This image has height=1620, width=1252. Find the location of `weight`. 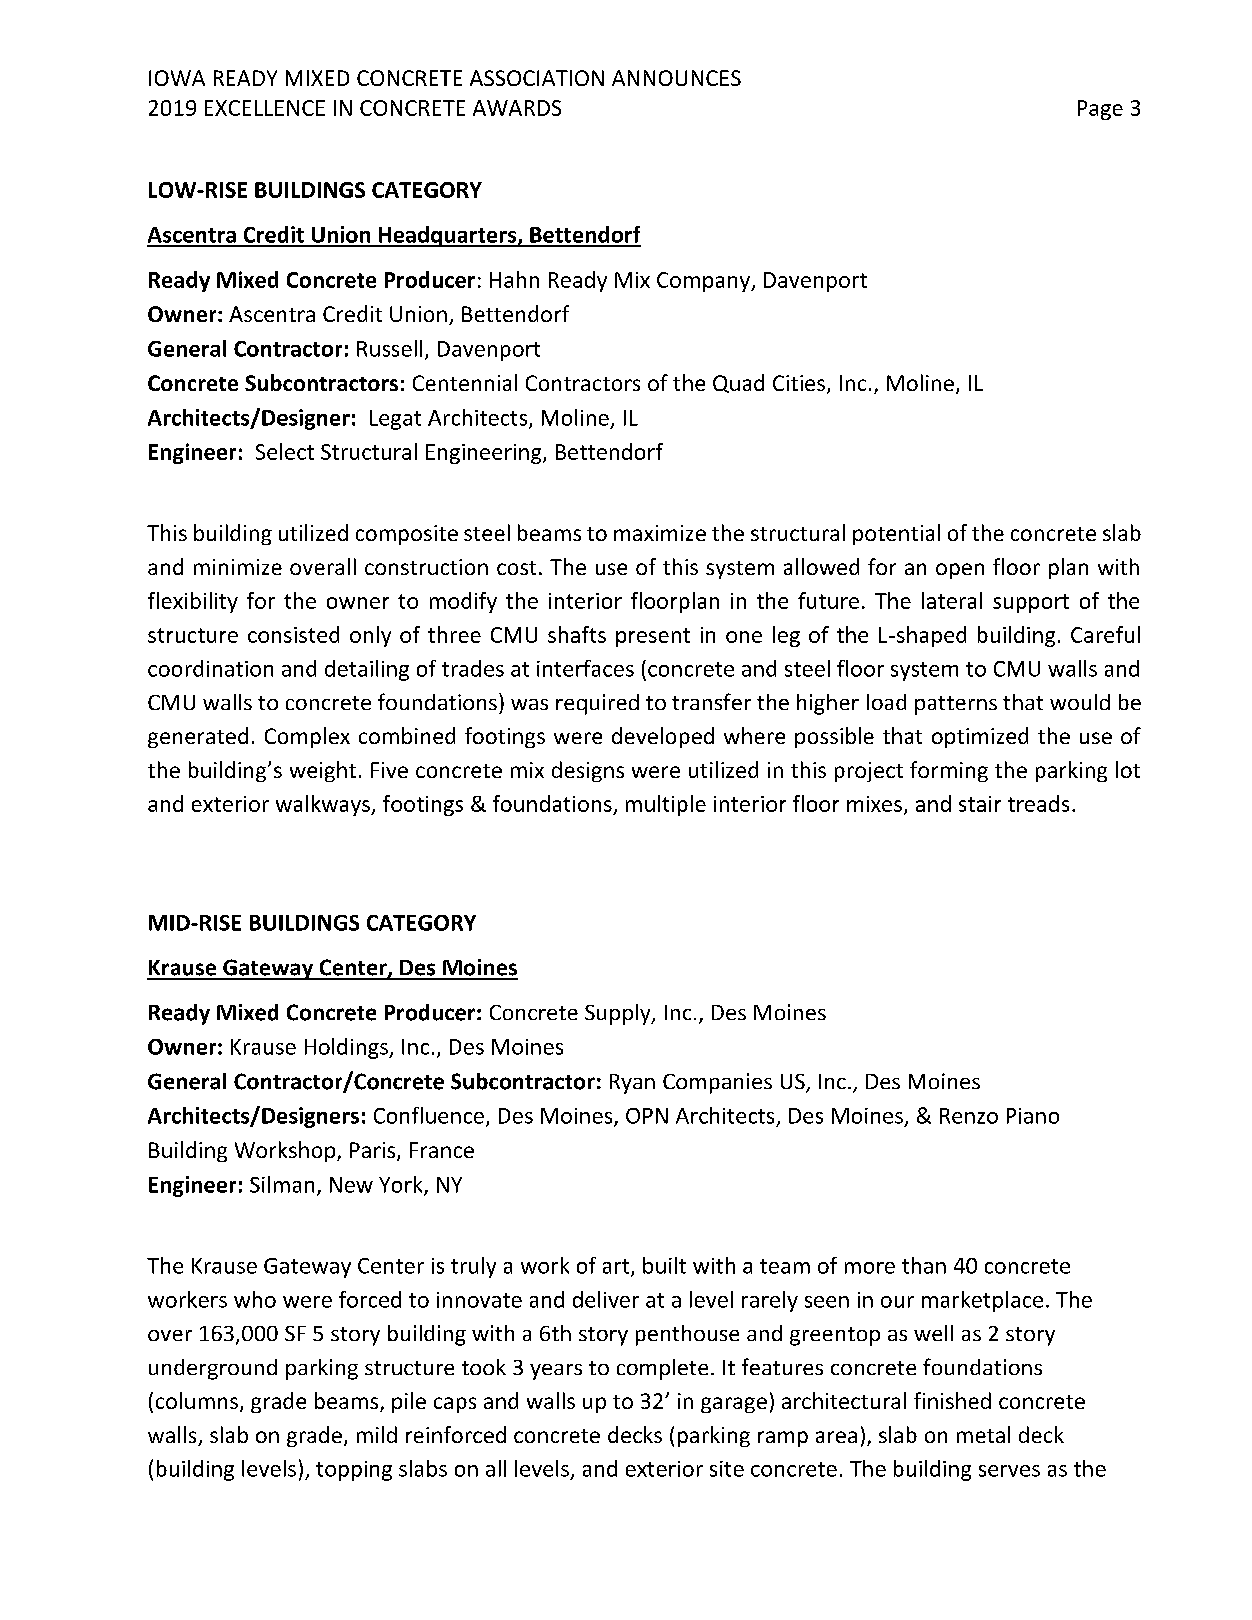

weight is located at coordinates (323, 771).
